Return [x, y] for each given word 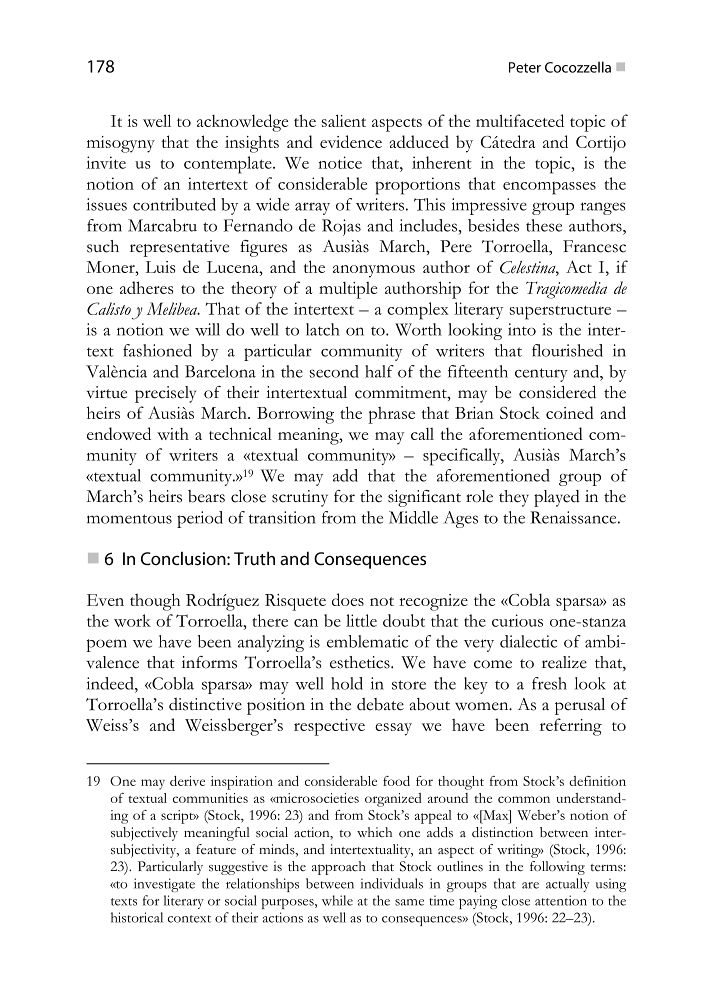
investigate [164, 885]
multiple [348, 290]
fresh [549, 683]
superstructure [560, 313]
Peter [525, 67]
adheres [146, 287]
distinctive [205, 704]
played [557, 498]
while [337, 900]
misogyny [121, 144]
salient [344, 120]
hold [347, 683]
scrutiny [300, 498]
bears [206, 496]
